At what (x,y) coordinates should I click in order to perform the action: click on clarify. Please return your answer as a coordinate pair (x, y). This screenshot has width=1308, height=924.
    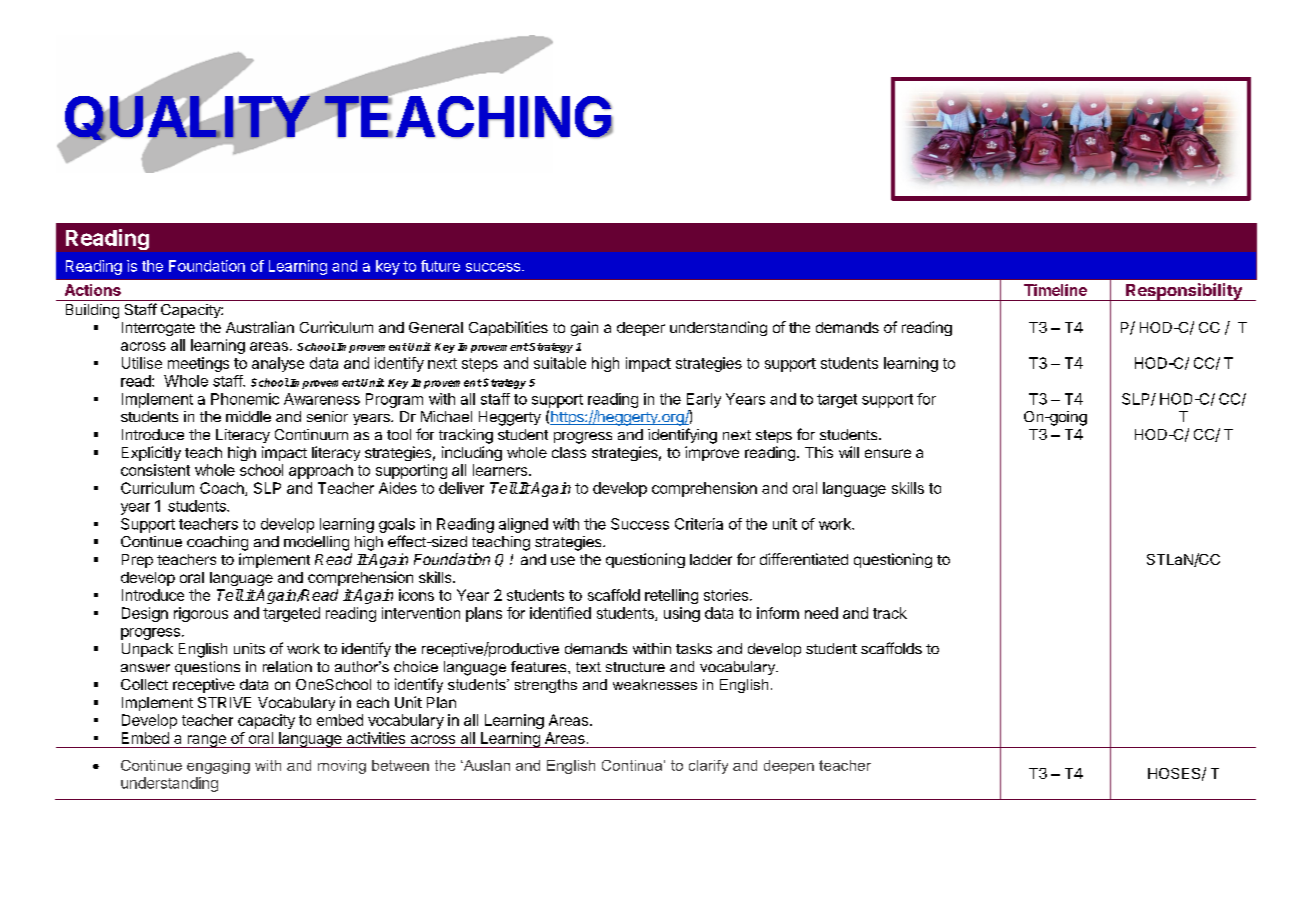
    Looking at the image, I should click on (708, 767).
